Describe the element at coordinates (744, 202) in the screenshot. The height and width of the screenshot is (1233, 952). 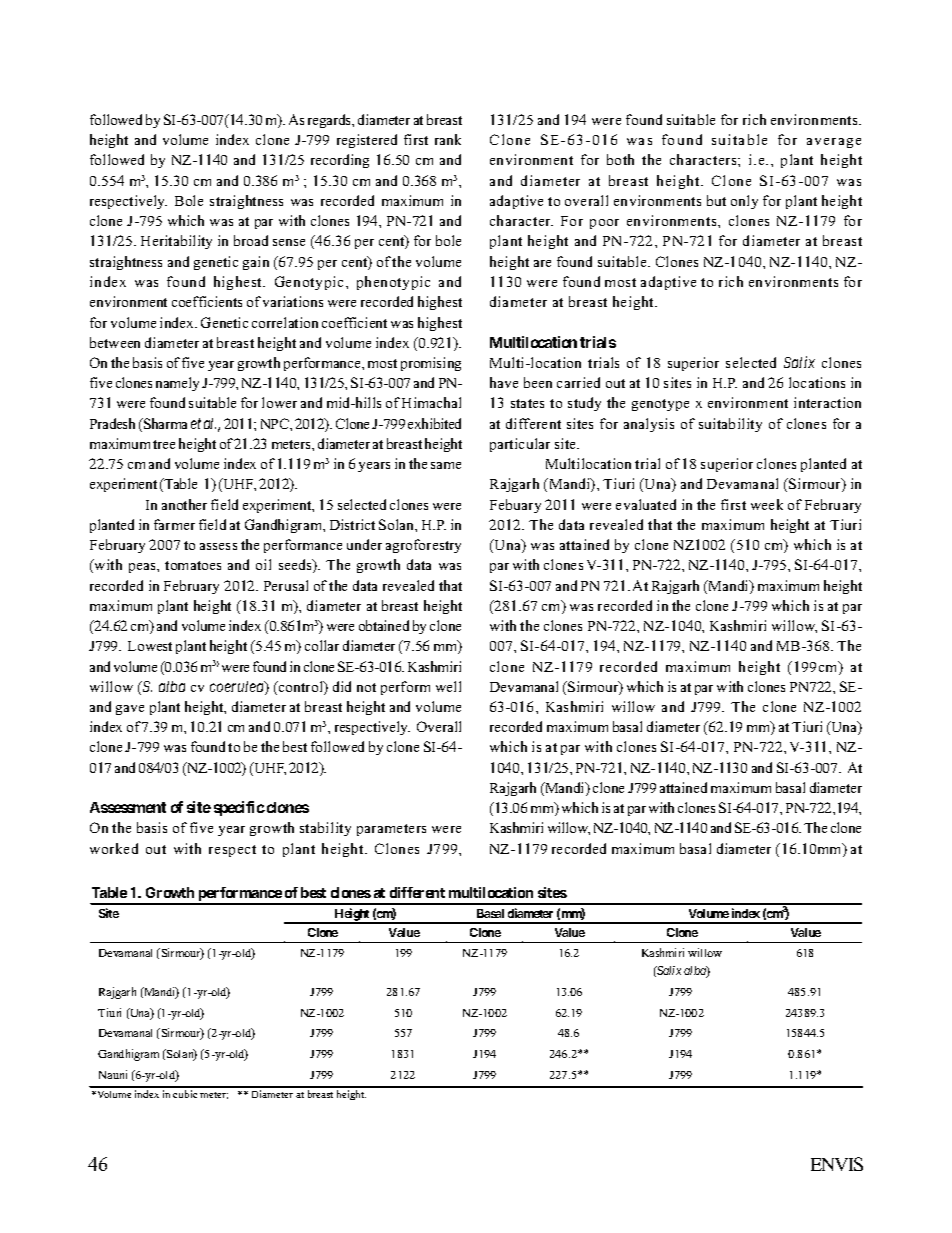
I see `only` at that location.
